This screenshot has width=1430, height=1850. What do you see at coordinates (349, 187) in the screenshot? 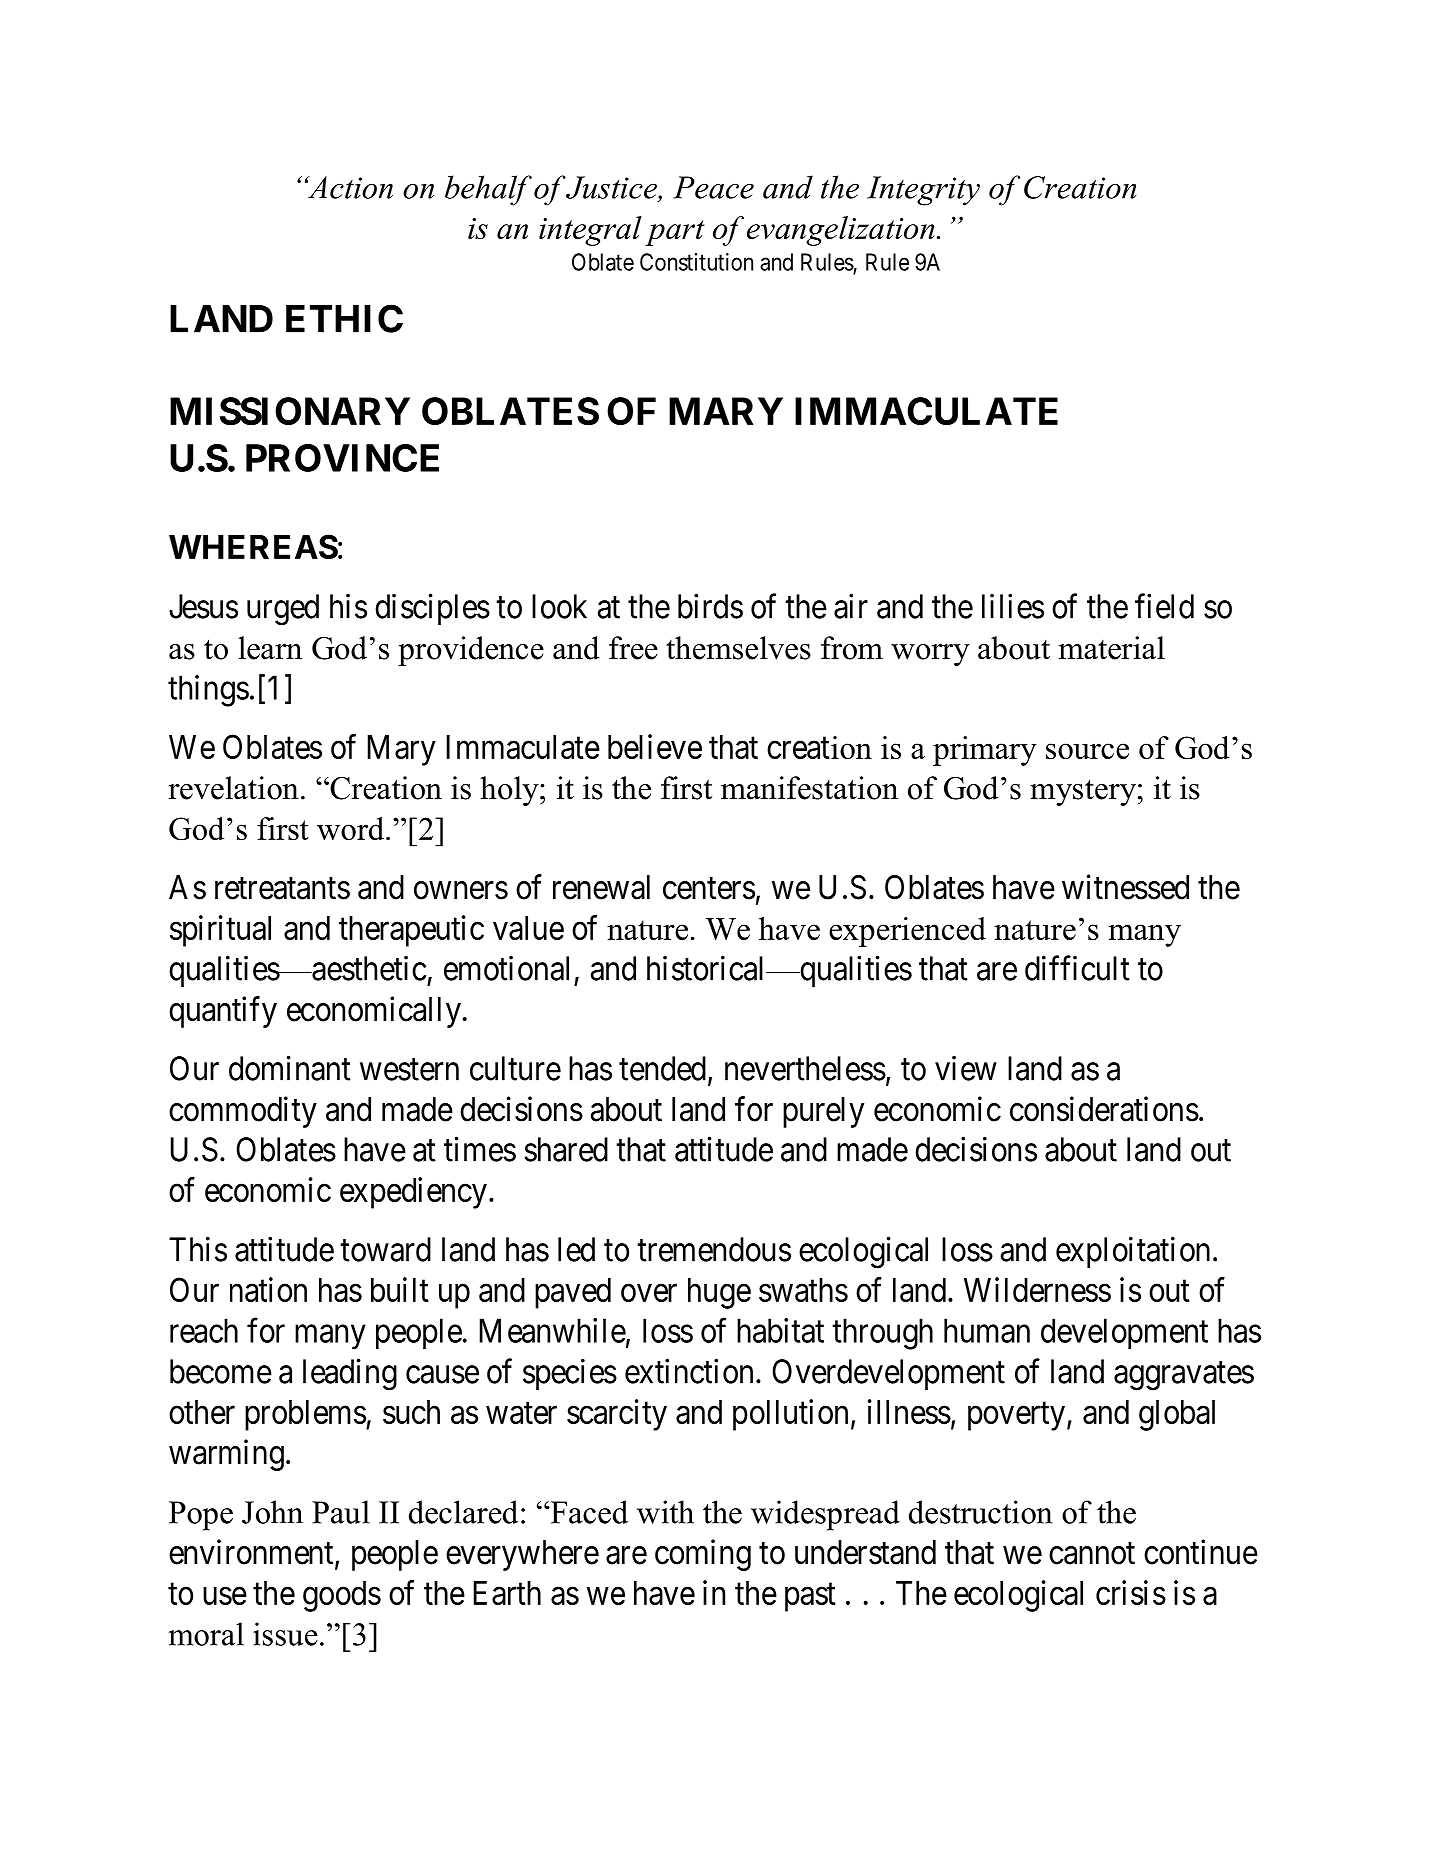
I see `Action` at bounding box center [349, 187].
